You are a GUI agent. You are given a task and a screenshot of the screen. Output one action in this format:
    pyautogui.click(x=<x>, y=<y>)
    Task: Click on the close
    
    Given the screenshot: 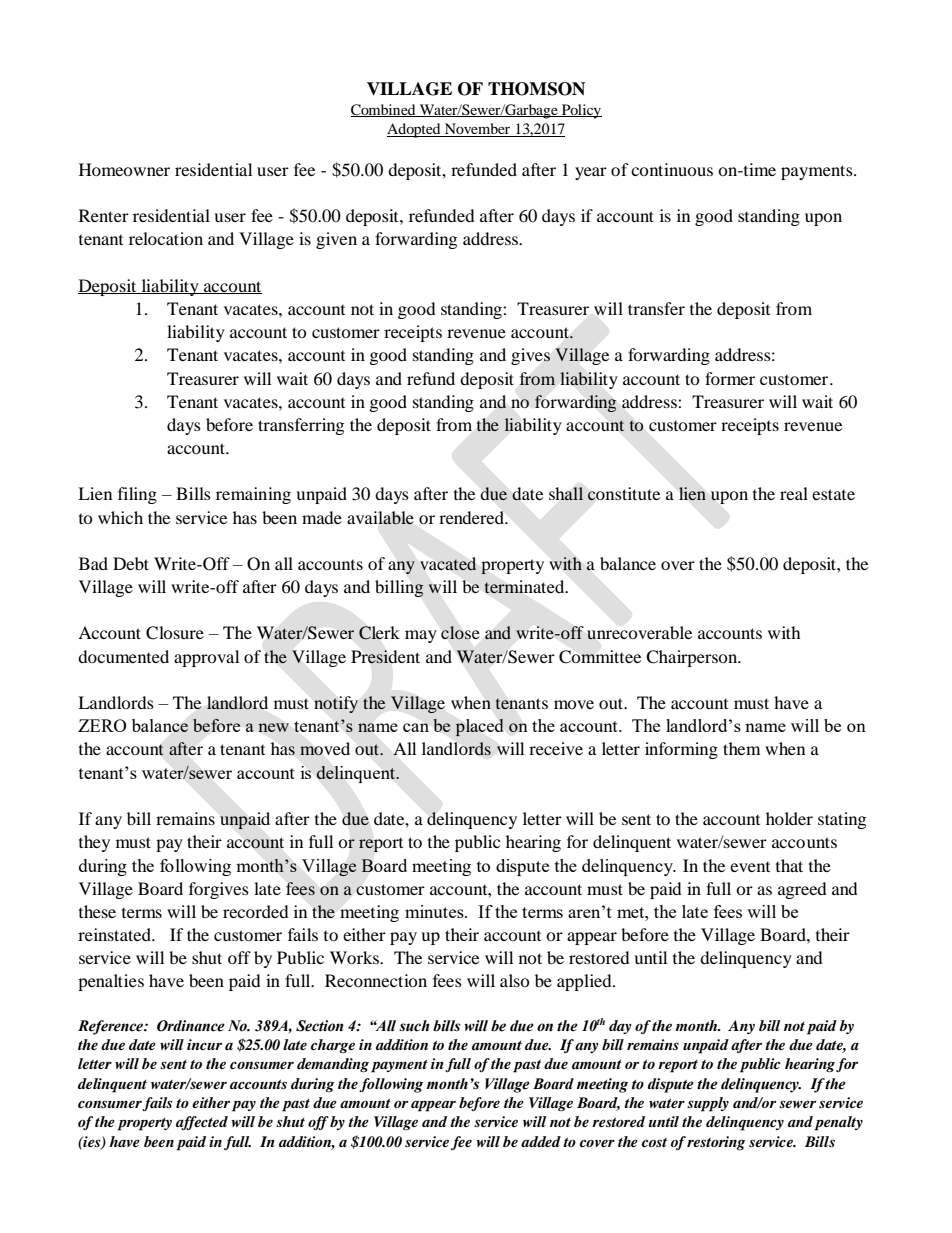 What is the action you would take?
    pyautogui.click(x=460, y=632)
